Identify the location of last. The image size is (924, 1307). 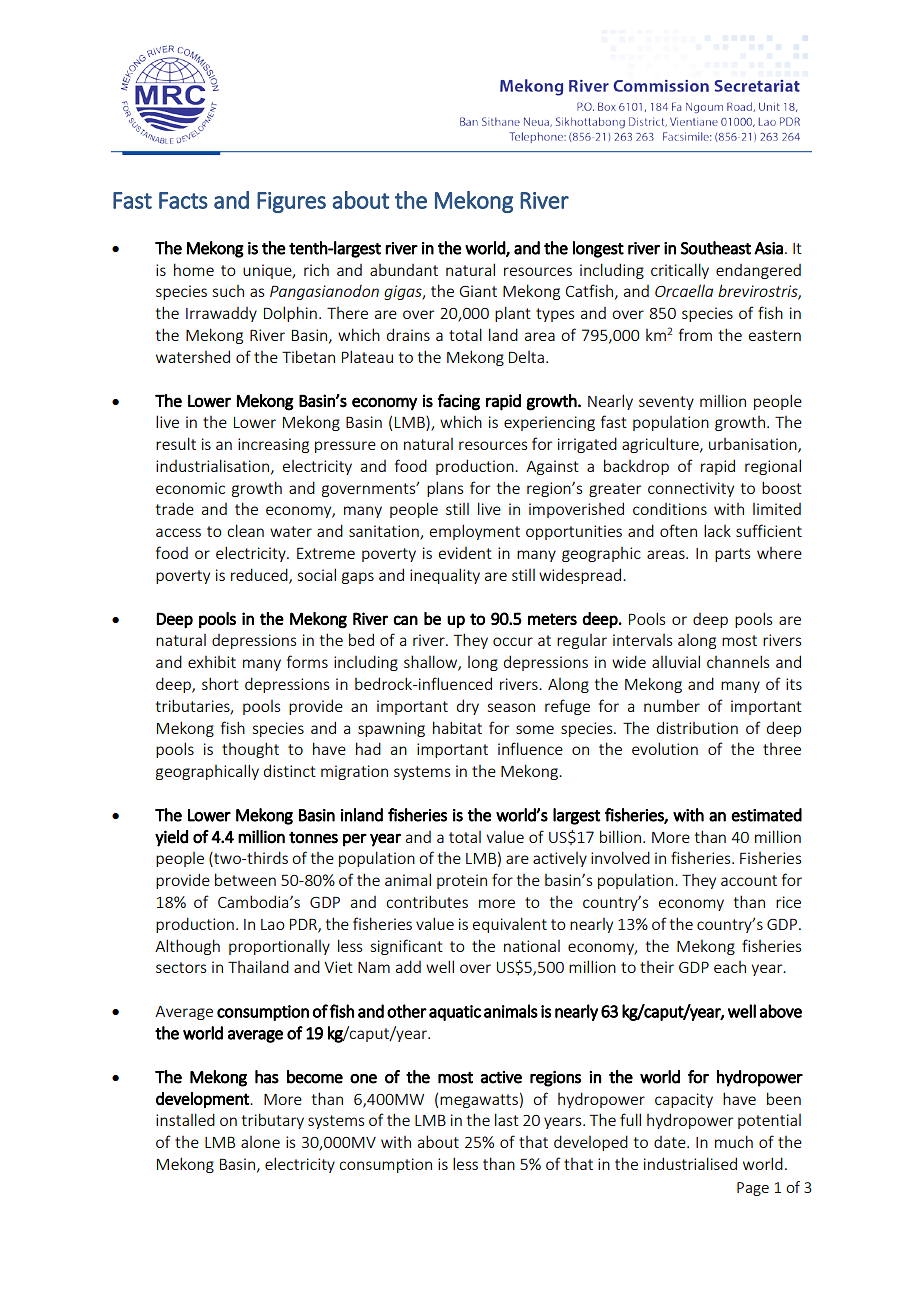
(507, 1119).
